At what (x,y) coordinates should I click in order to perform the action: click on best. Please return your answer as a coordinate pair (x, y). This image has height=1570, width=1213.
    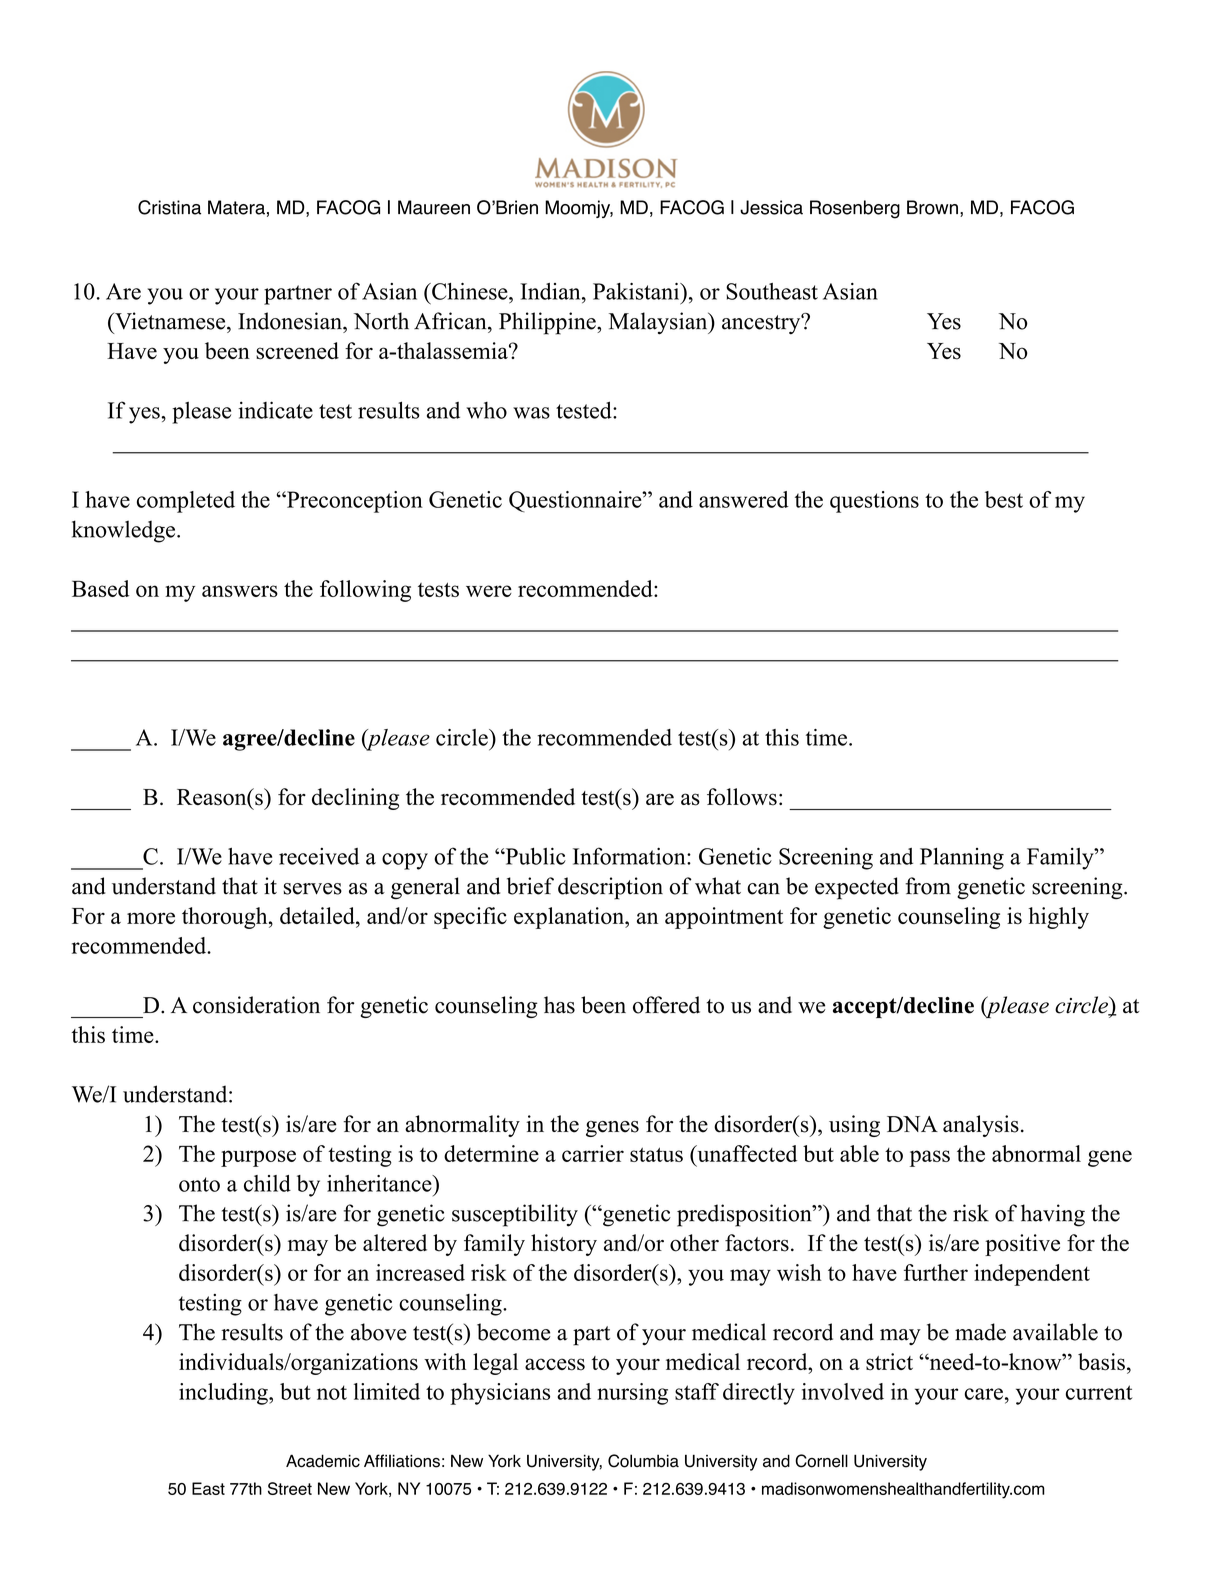
    Looking at the image, I should click on (1004, 499).
